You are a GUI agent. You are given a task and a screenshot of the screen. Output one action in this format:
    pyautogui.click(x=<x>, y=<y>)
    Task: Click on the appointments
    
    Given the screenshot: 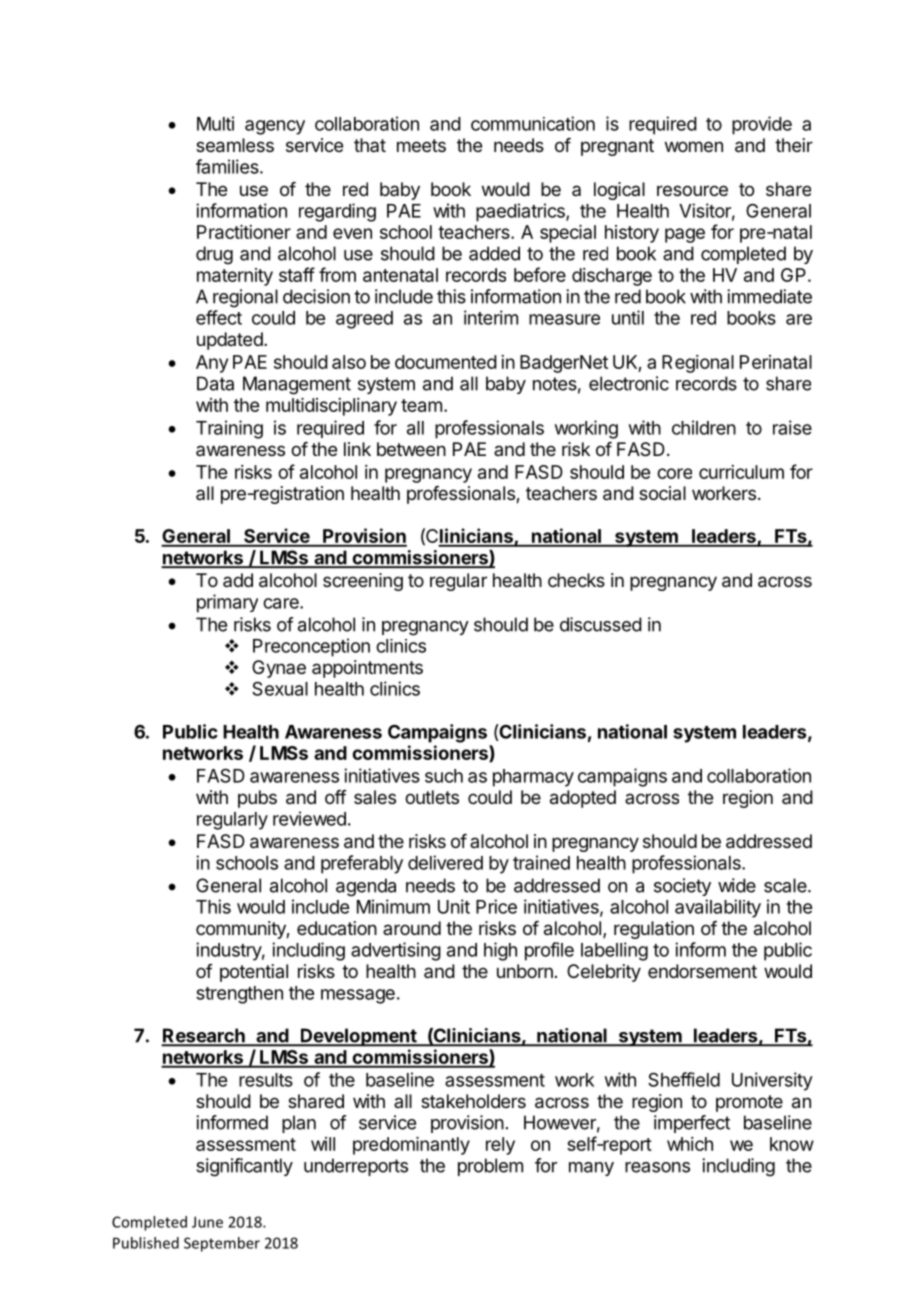 What is the action you would take?
    pyautogui.click(x=367, y=669)
